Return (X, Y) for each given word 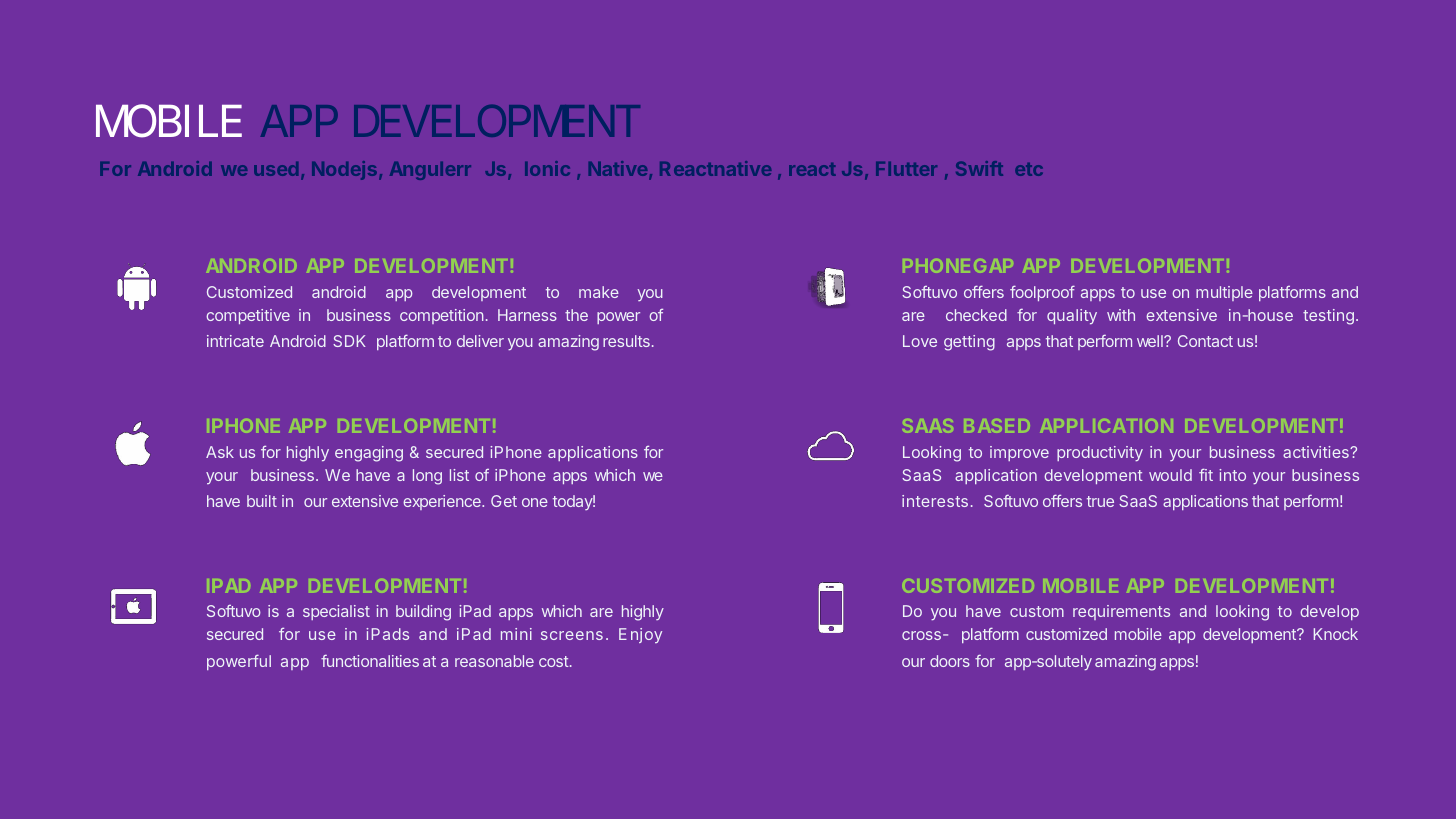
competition (441, 316)
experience (443, 502)
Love (920, 341)
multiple (1224, 293)
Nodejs (346, 170)
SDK (349, 341)
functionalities (370, 661)
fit (1206, 474)
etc (1029, 169)
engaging (369, 454)
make (599, 292)
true (1100, 501)
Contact (1205, 341)
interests (935, 501)
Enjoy (640, 635)
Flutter (906, 169)
